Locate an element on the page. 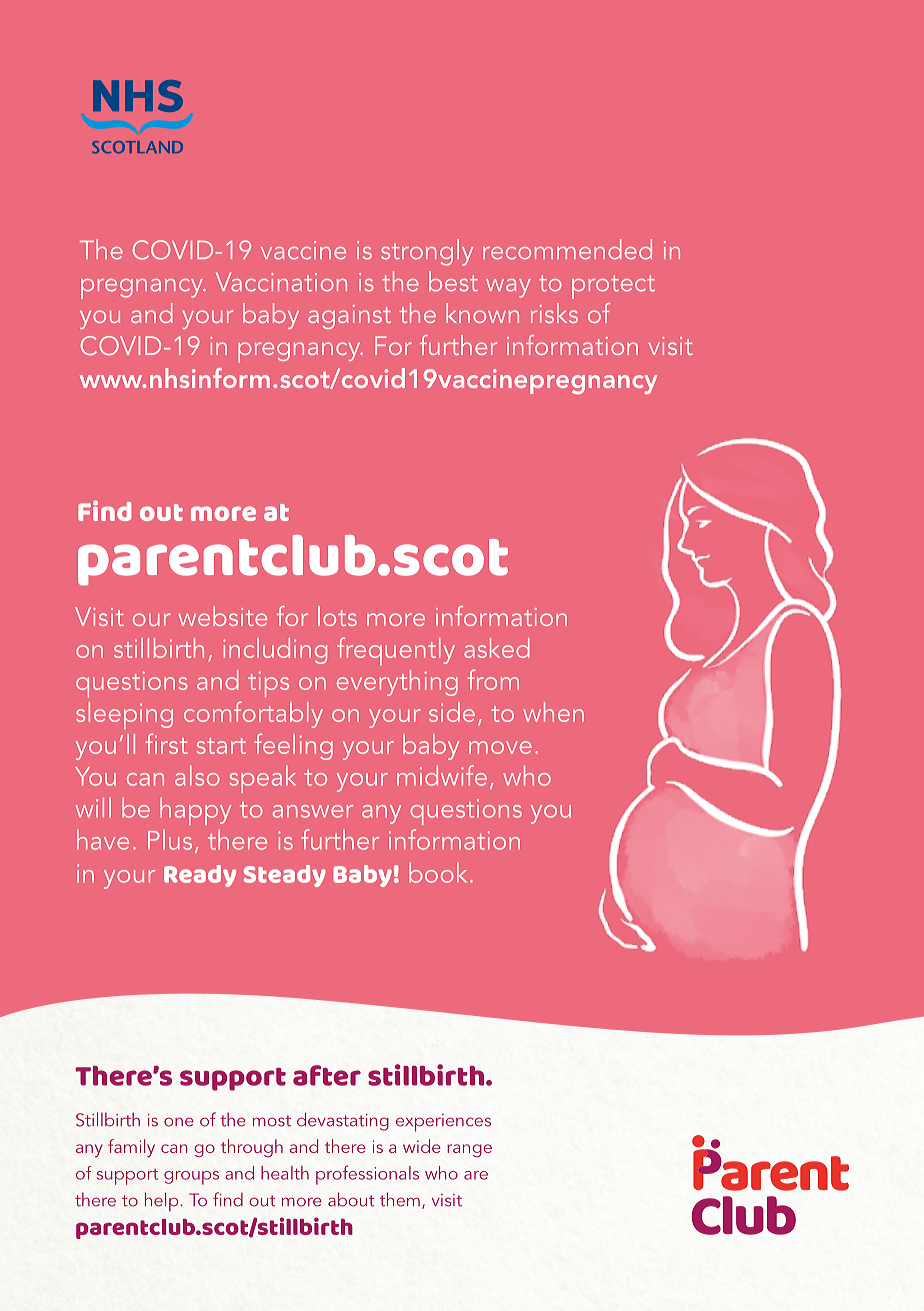  Steady is located at coordinates (285, 876).
